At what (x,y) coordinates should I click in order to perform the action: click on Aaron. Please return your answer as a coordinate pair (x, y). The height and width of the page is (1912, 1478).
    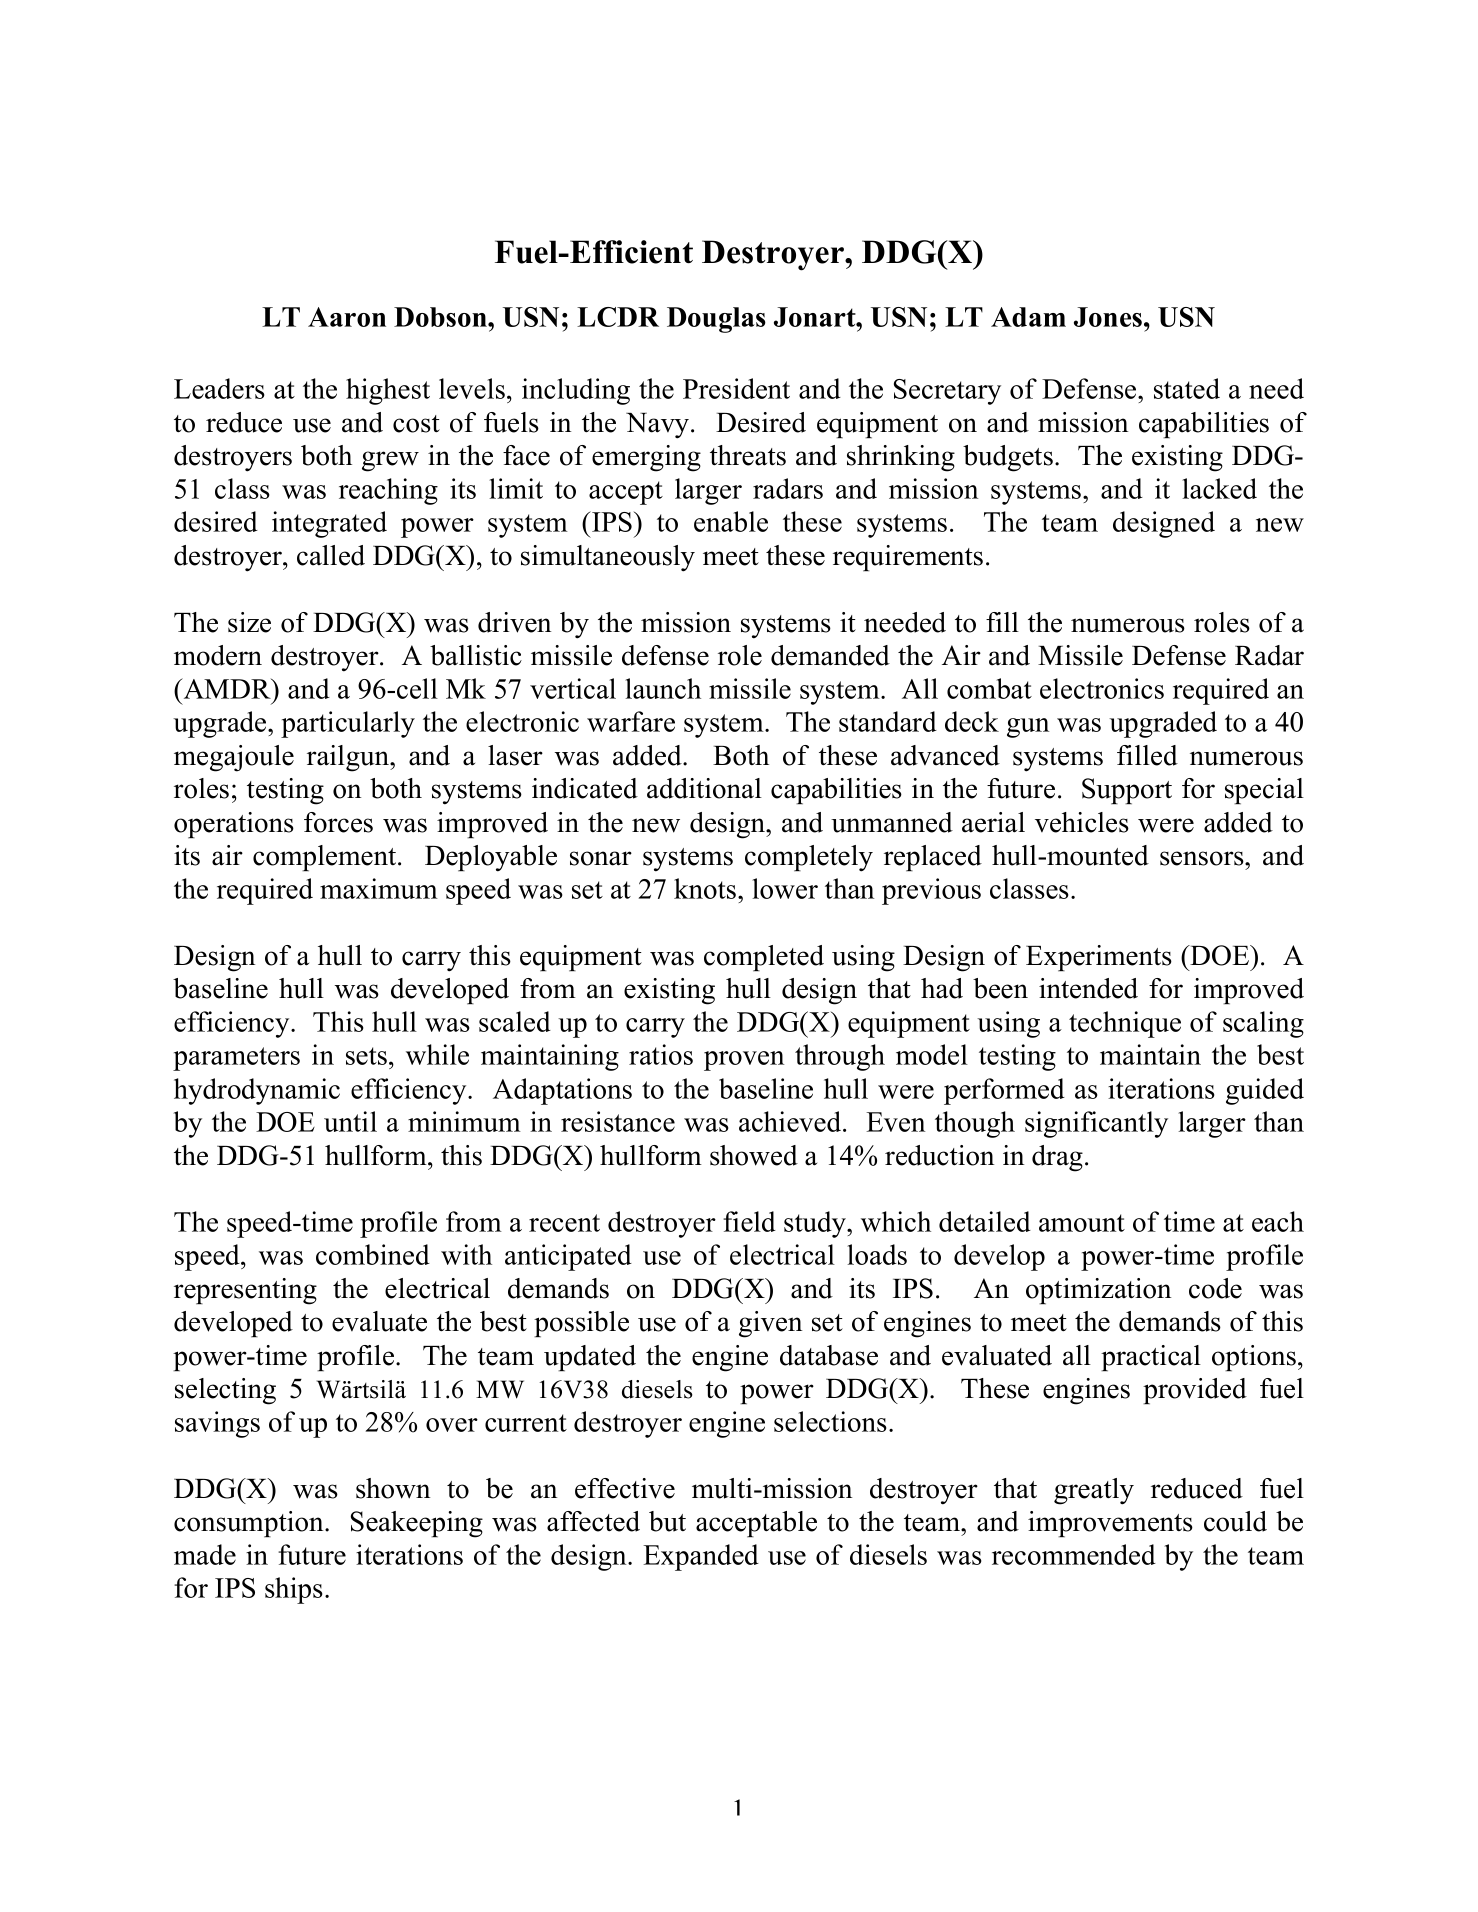
    Looking at the image, I should click on (347, 317).
